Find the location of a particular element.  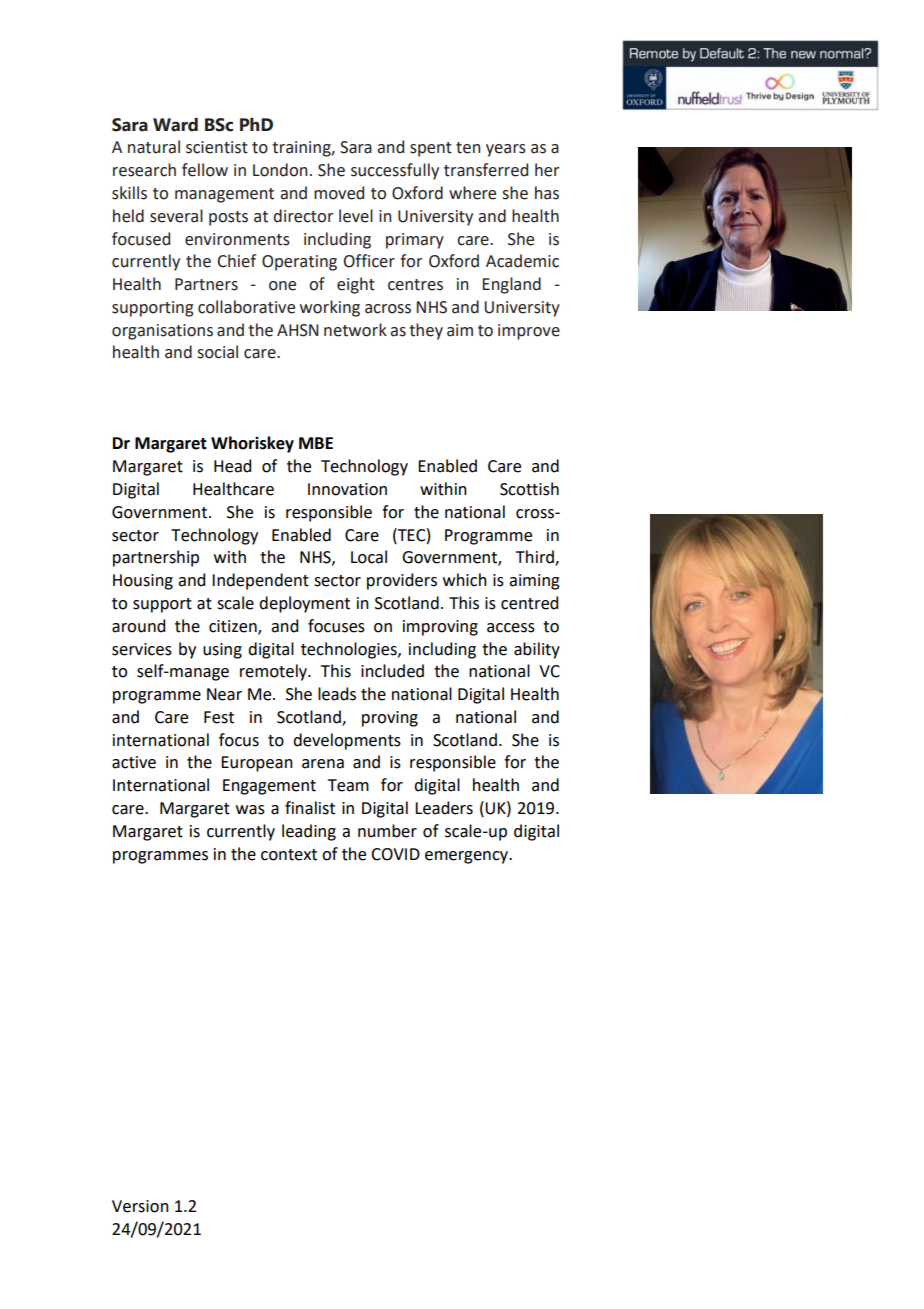

Scottish is located at coordinates (529, 489).
